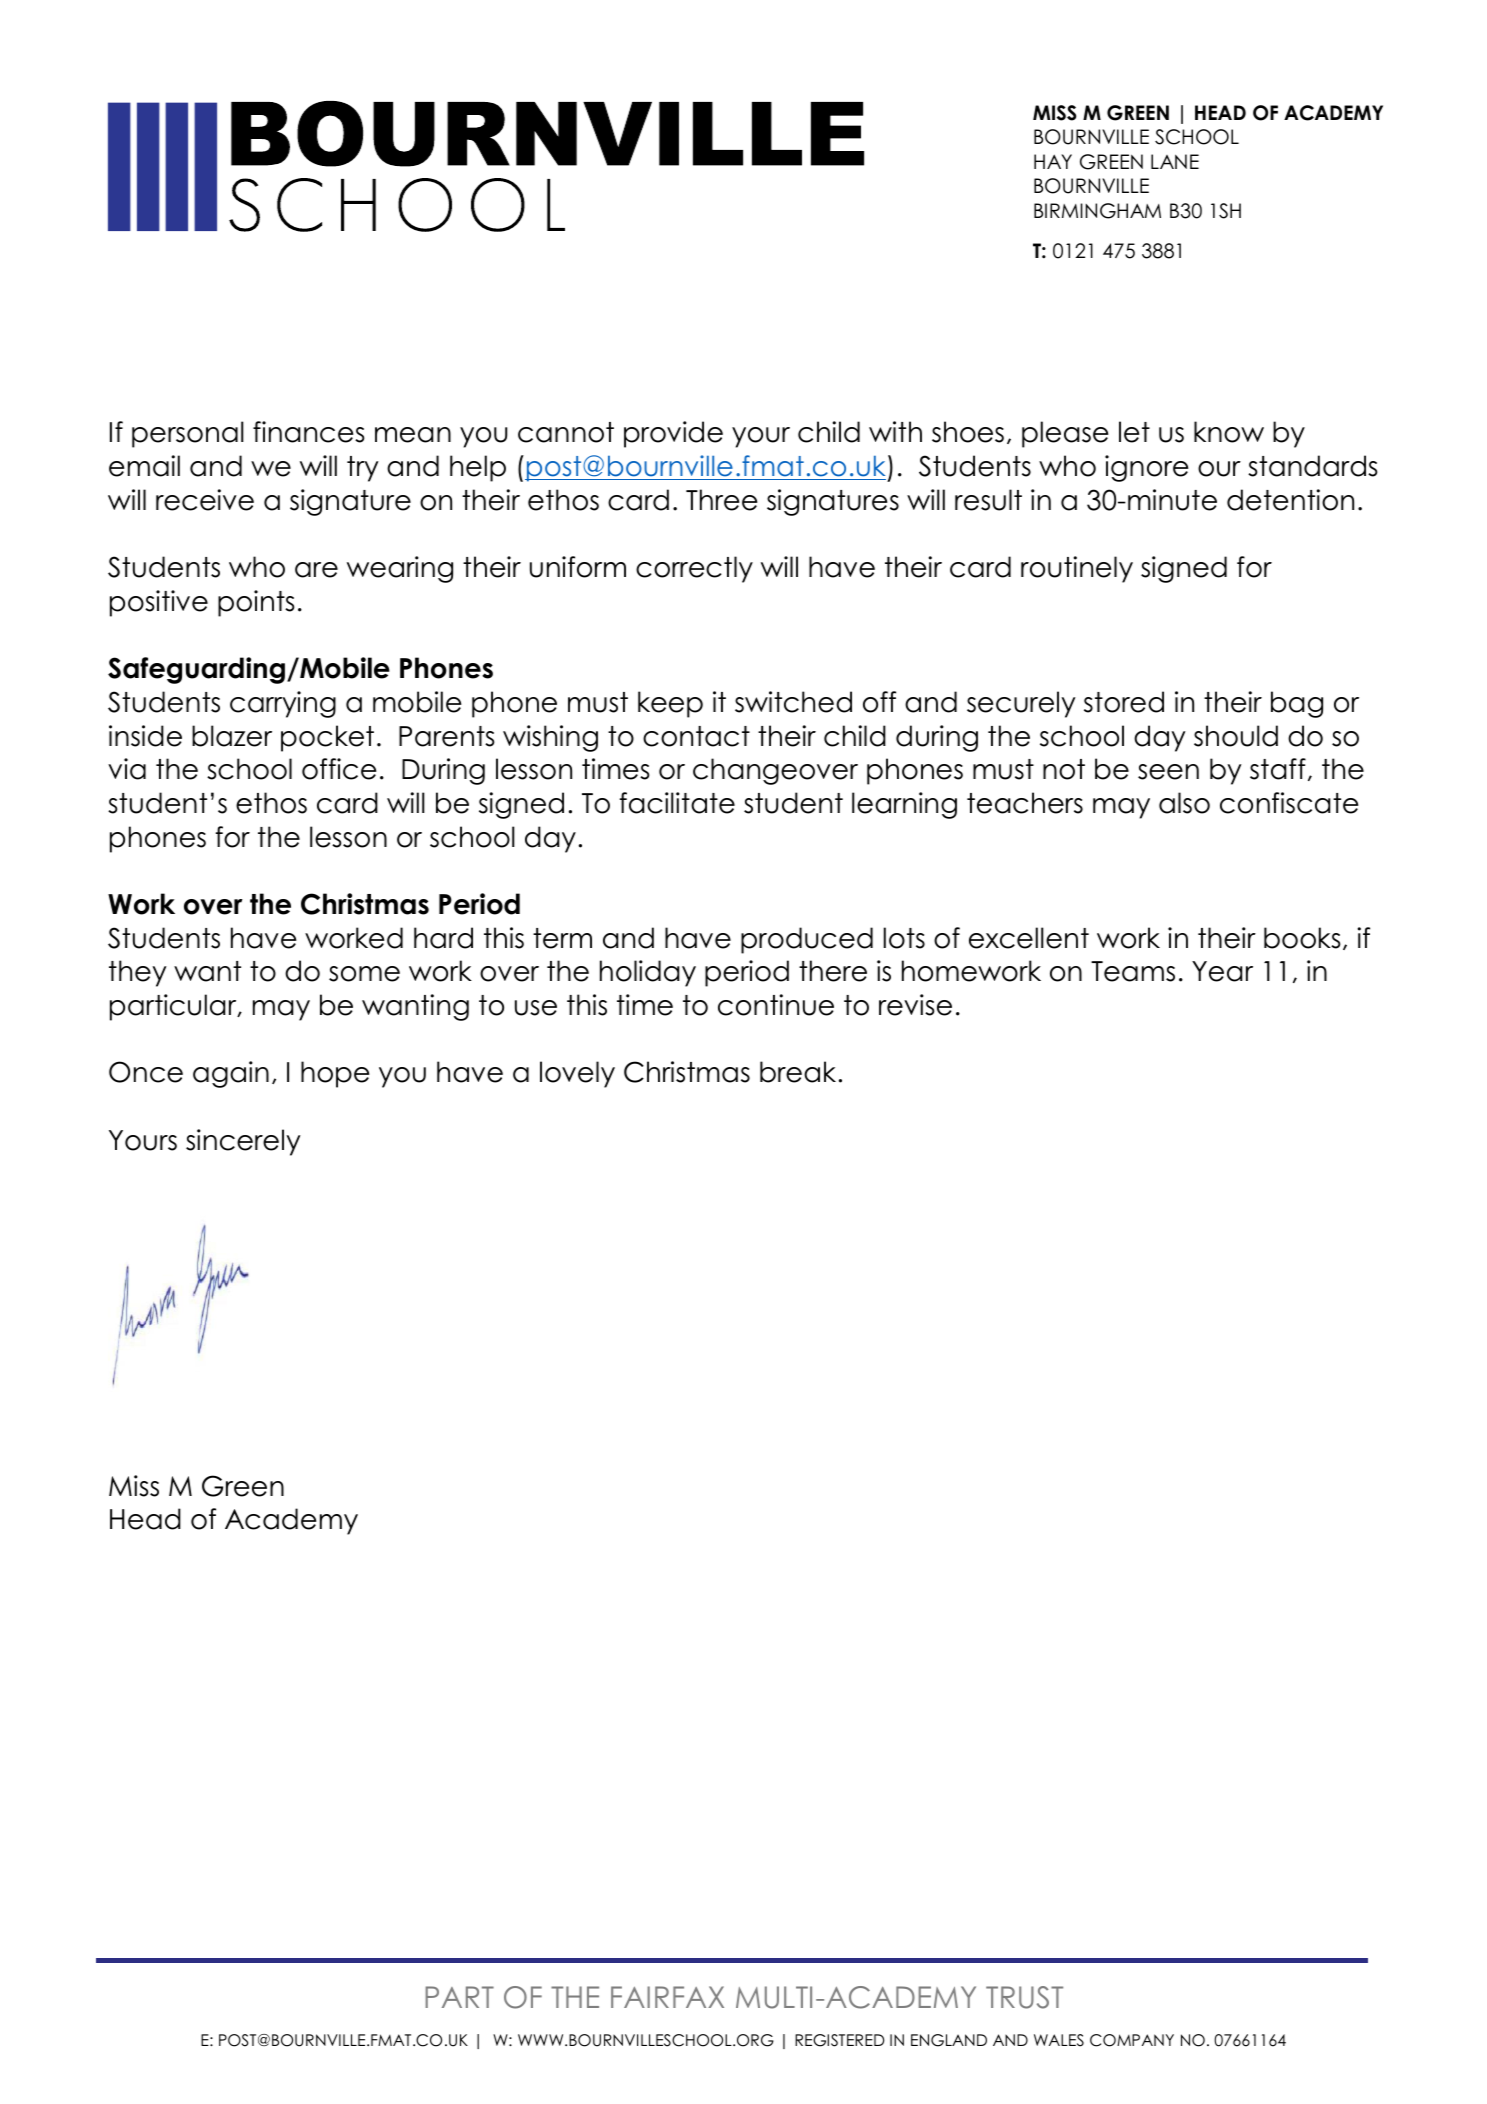  What do you see at coordinates (673, 434) in the image?
I see `provide` at bounding box center [673, 434].
